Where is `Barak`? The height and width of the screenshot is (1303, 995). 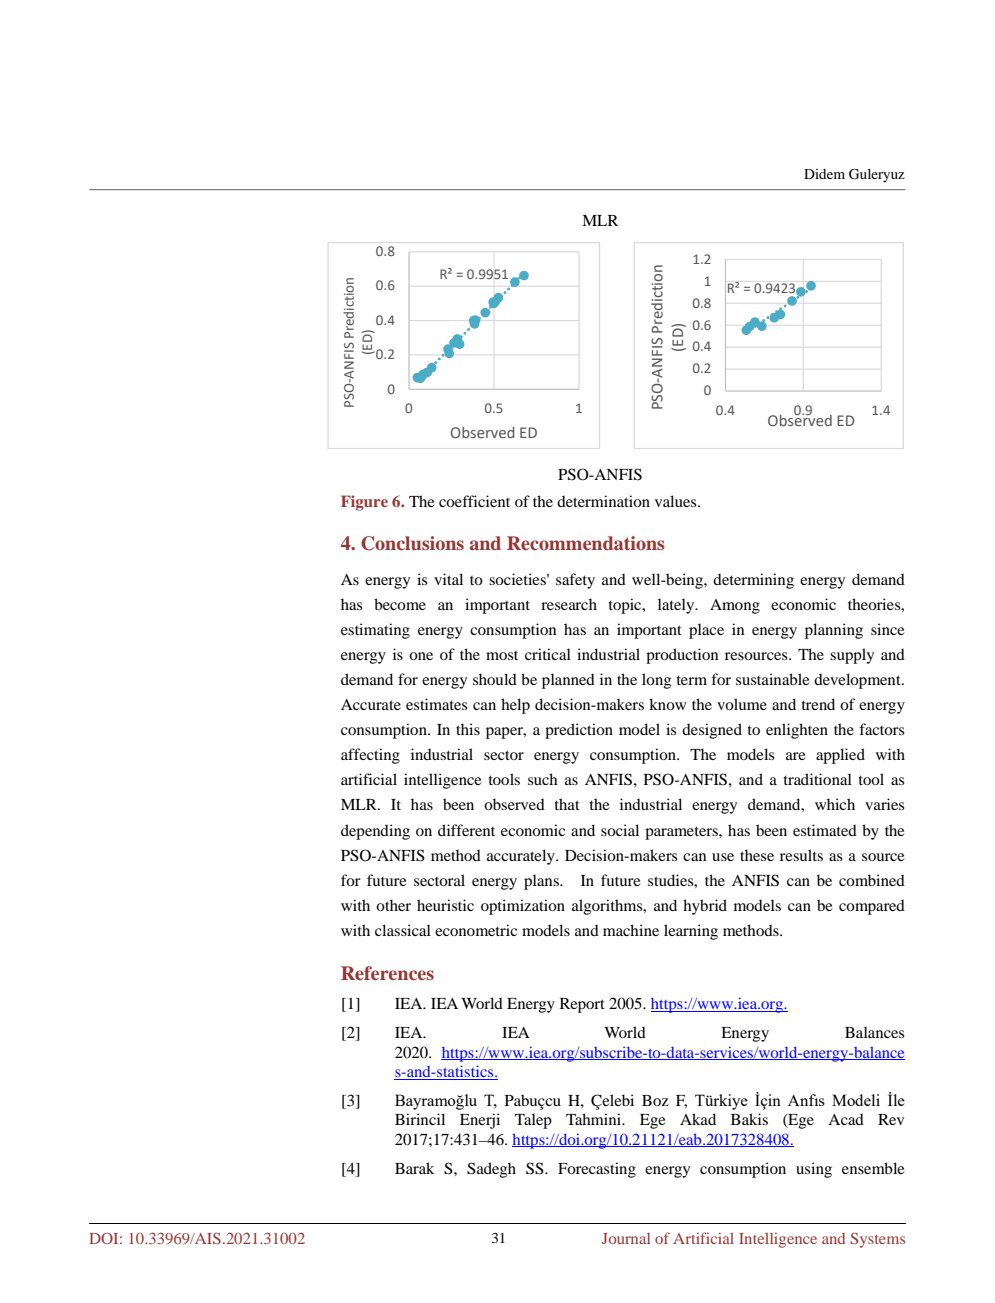
Barak is located at coordinates (414, 1168).
